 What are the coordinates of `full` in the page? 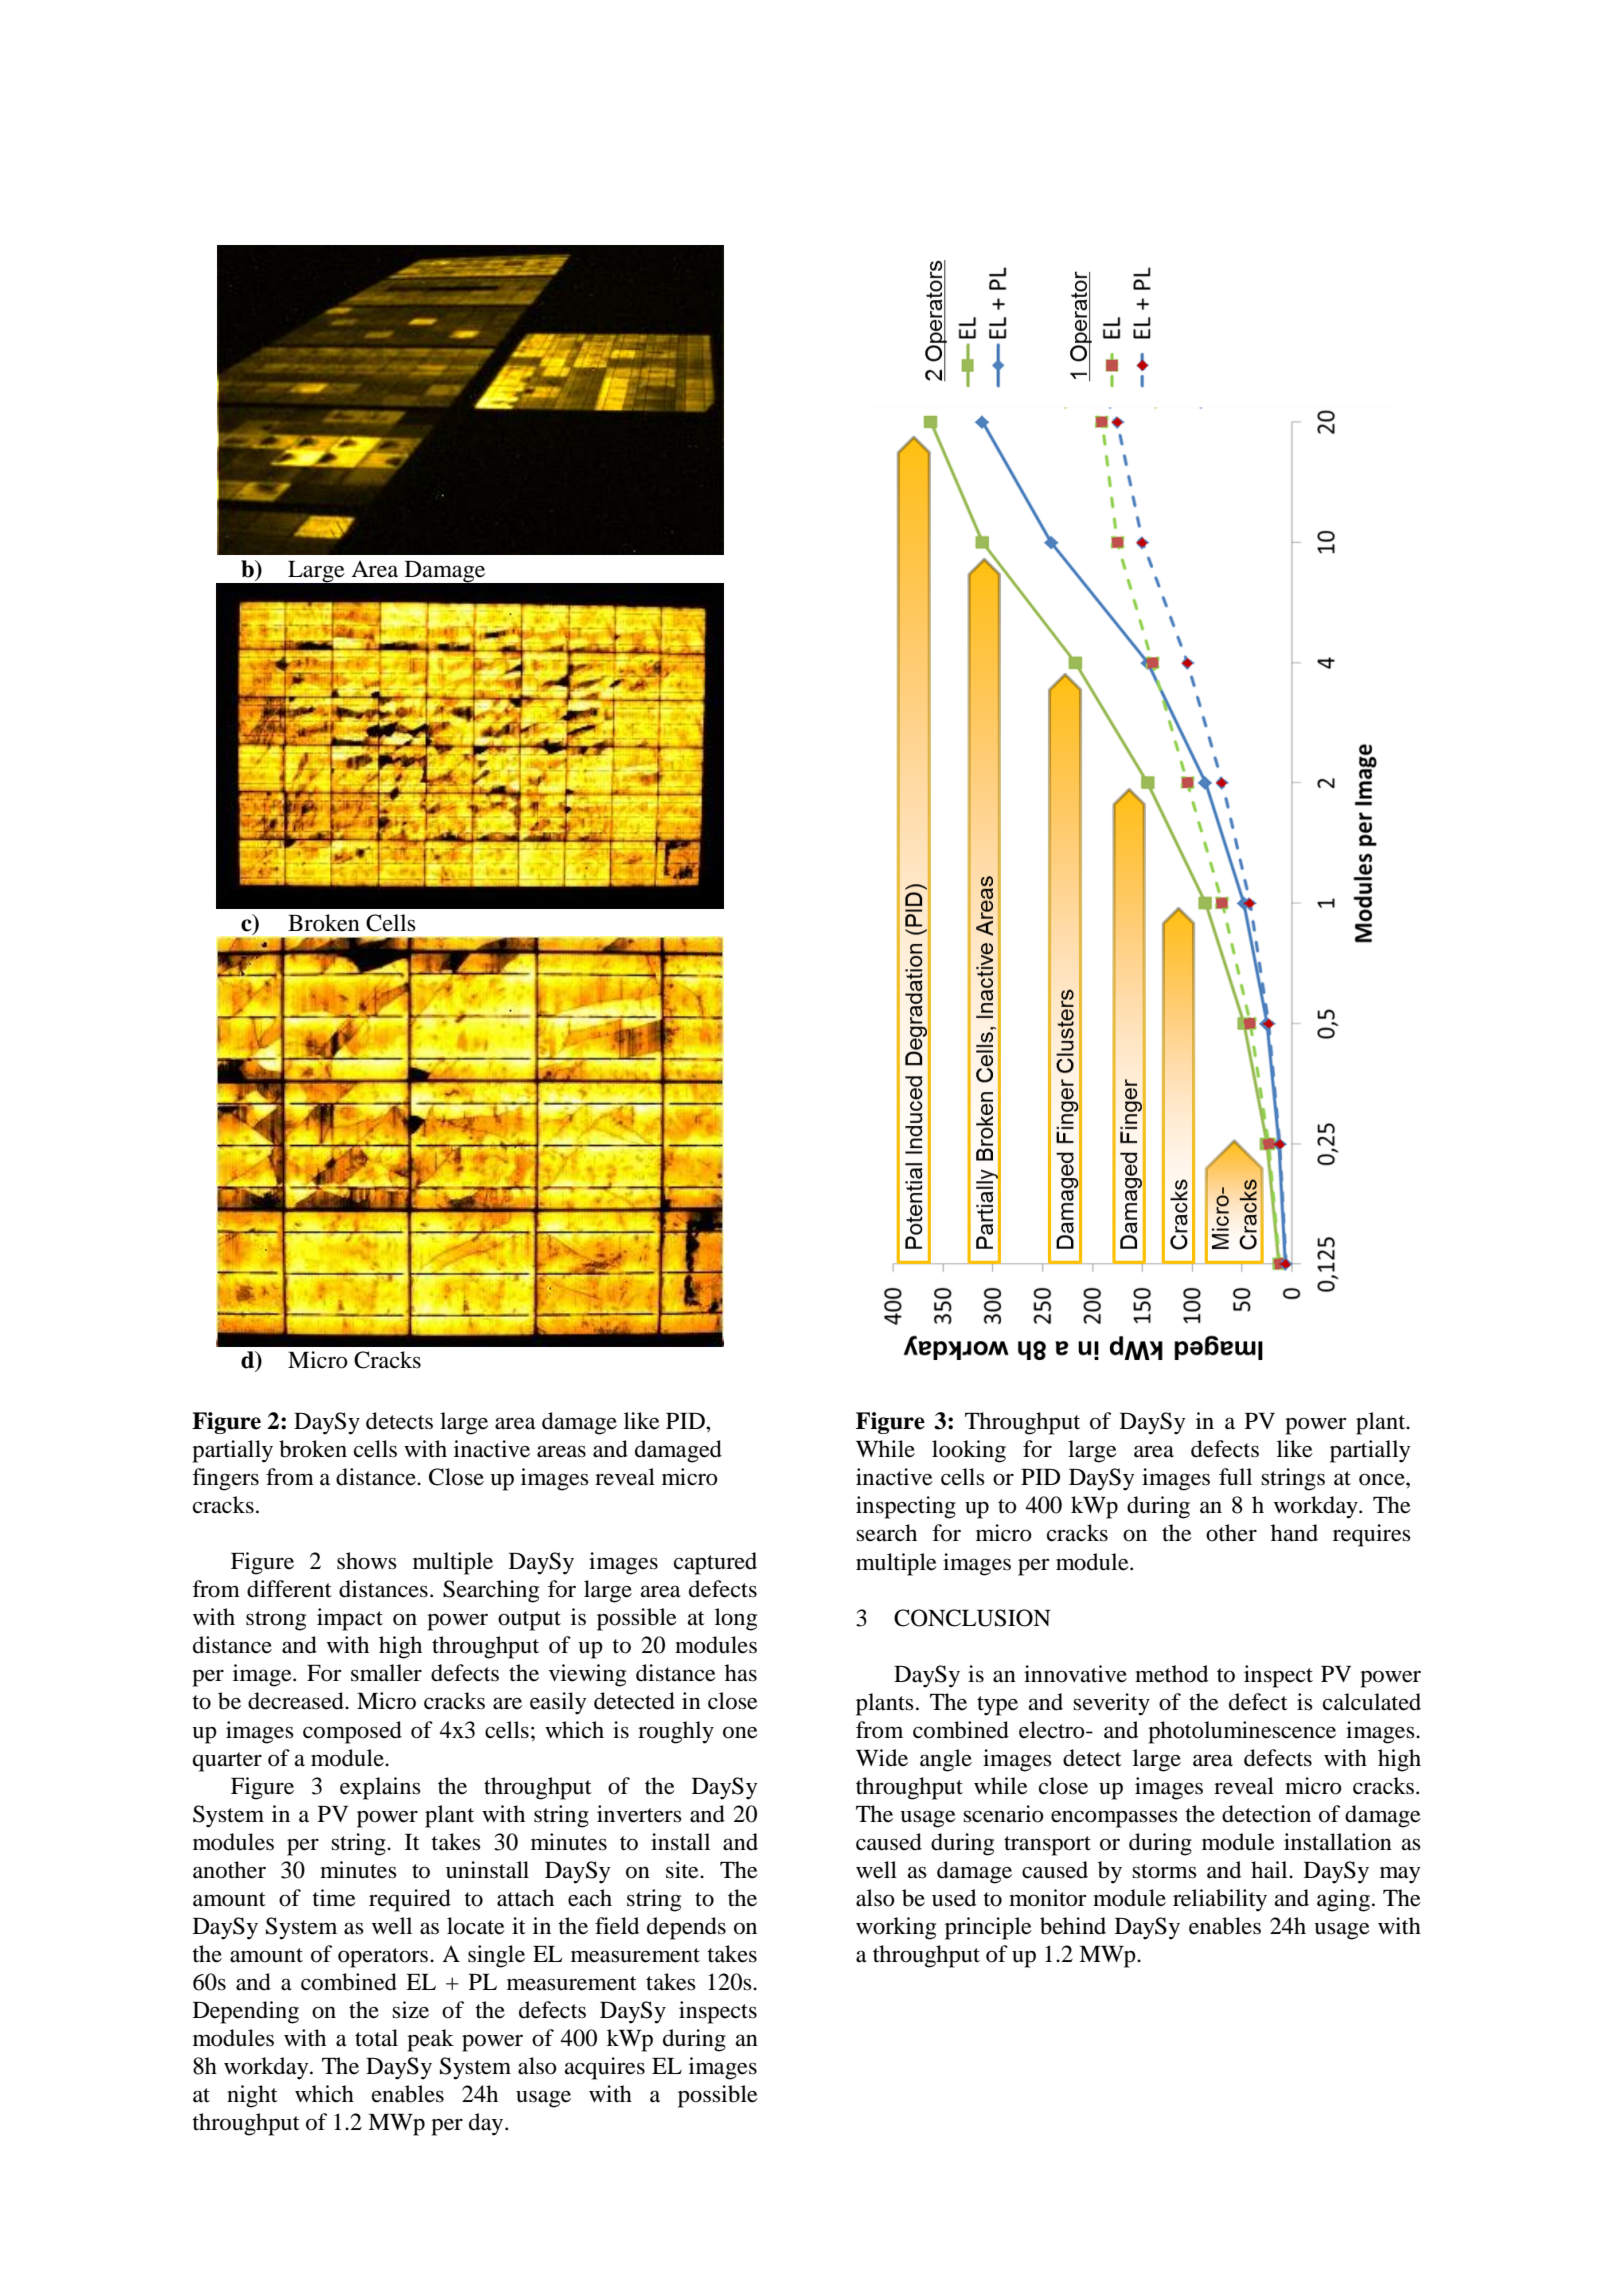 It's located at (1235, 1477).
